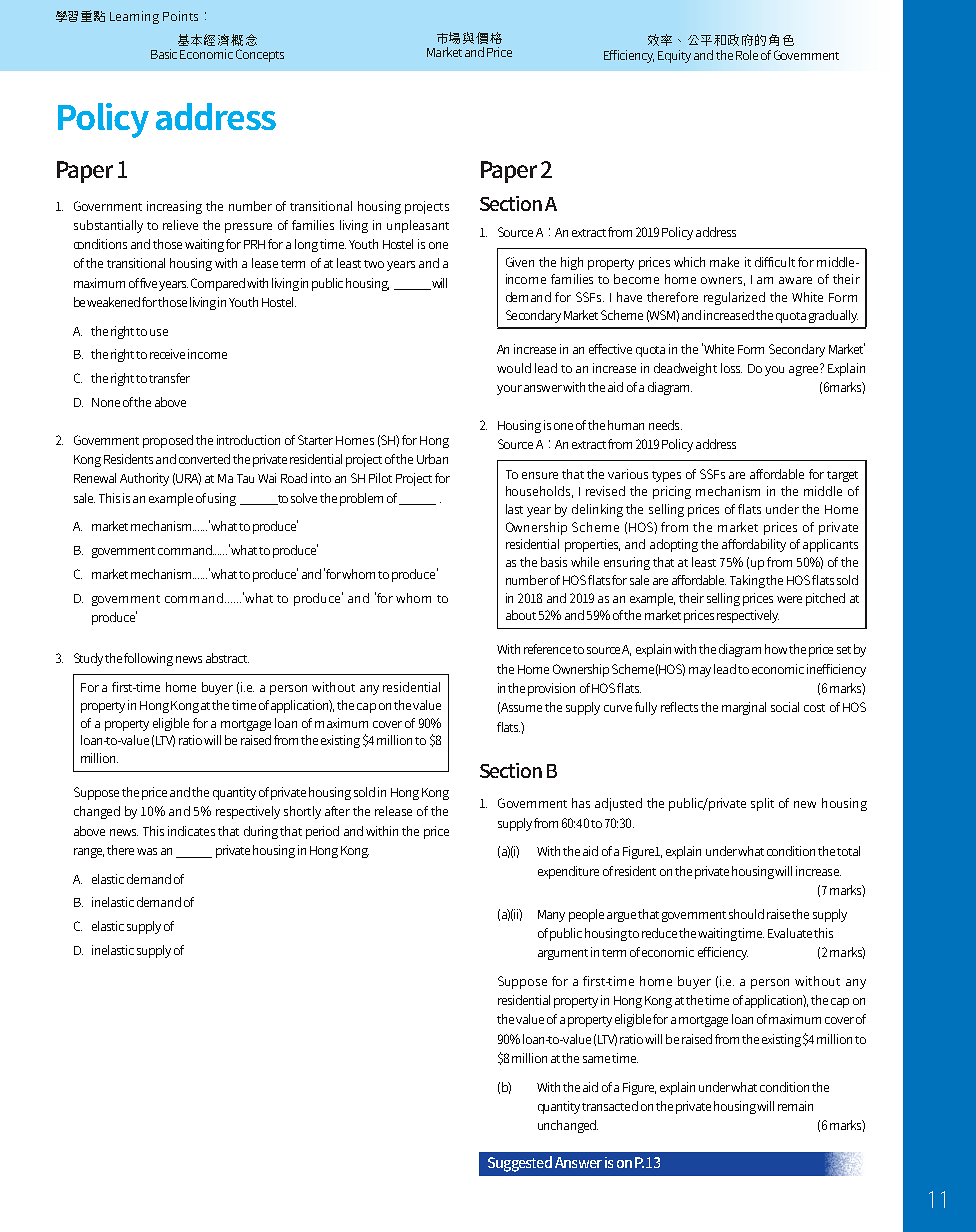 Image resolution: width=976 pixels, height=1232 pixels. What do you see at coordinates (747, 55) in the image?
I see `Role` at bounding box center [747, 55].
